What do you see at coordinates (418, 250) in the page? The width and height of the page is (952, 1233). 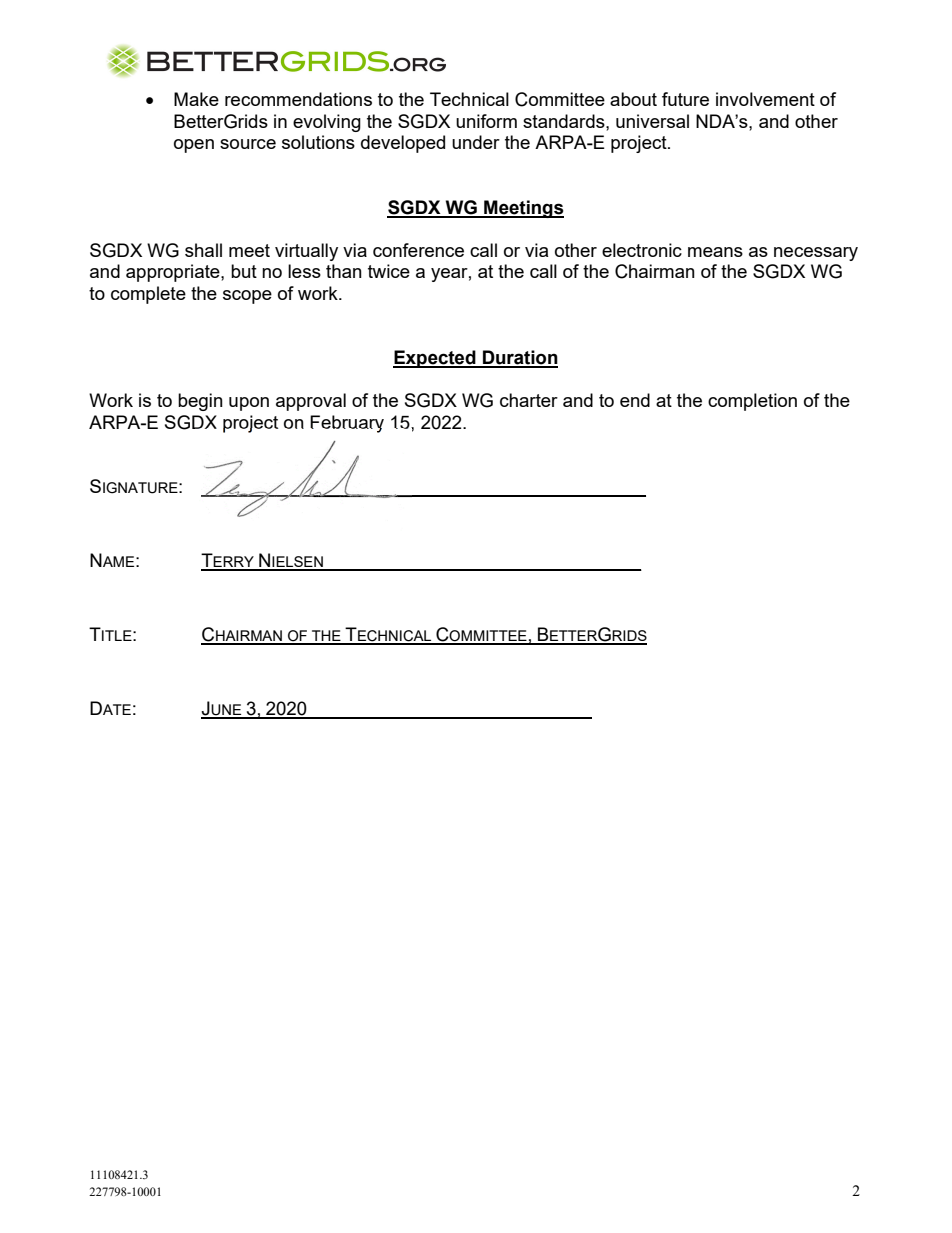 I see `conference` at bounding box center [418, 250].
